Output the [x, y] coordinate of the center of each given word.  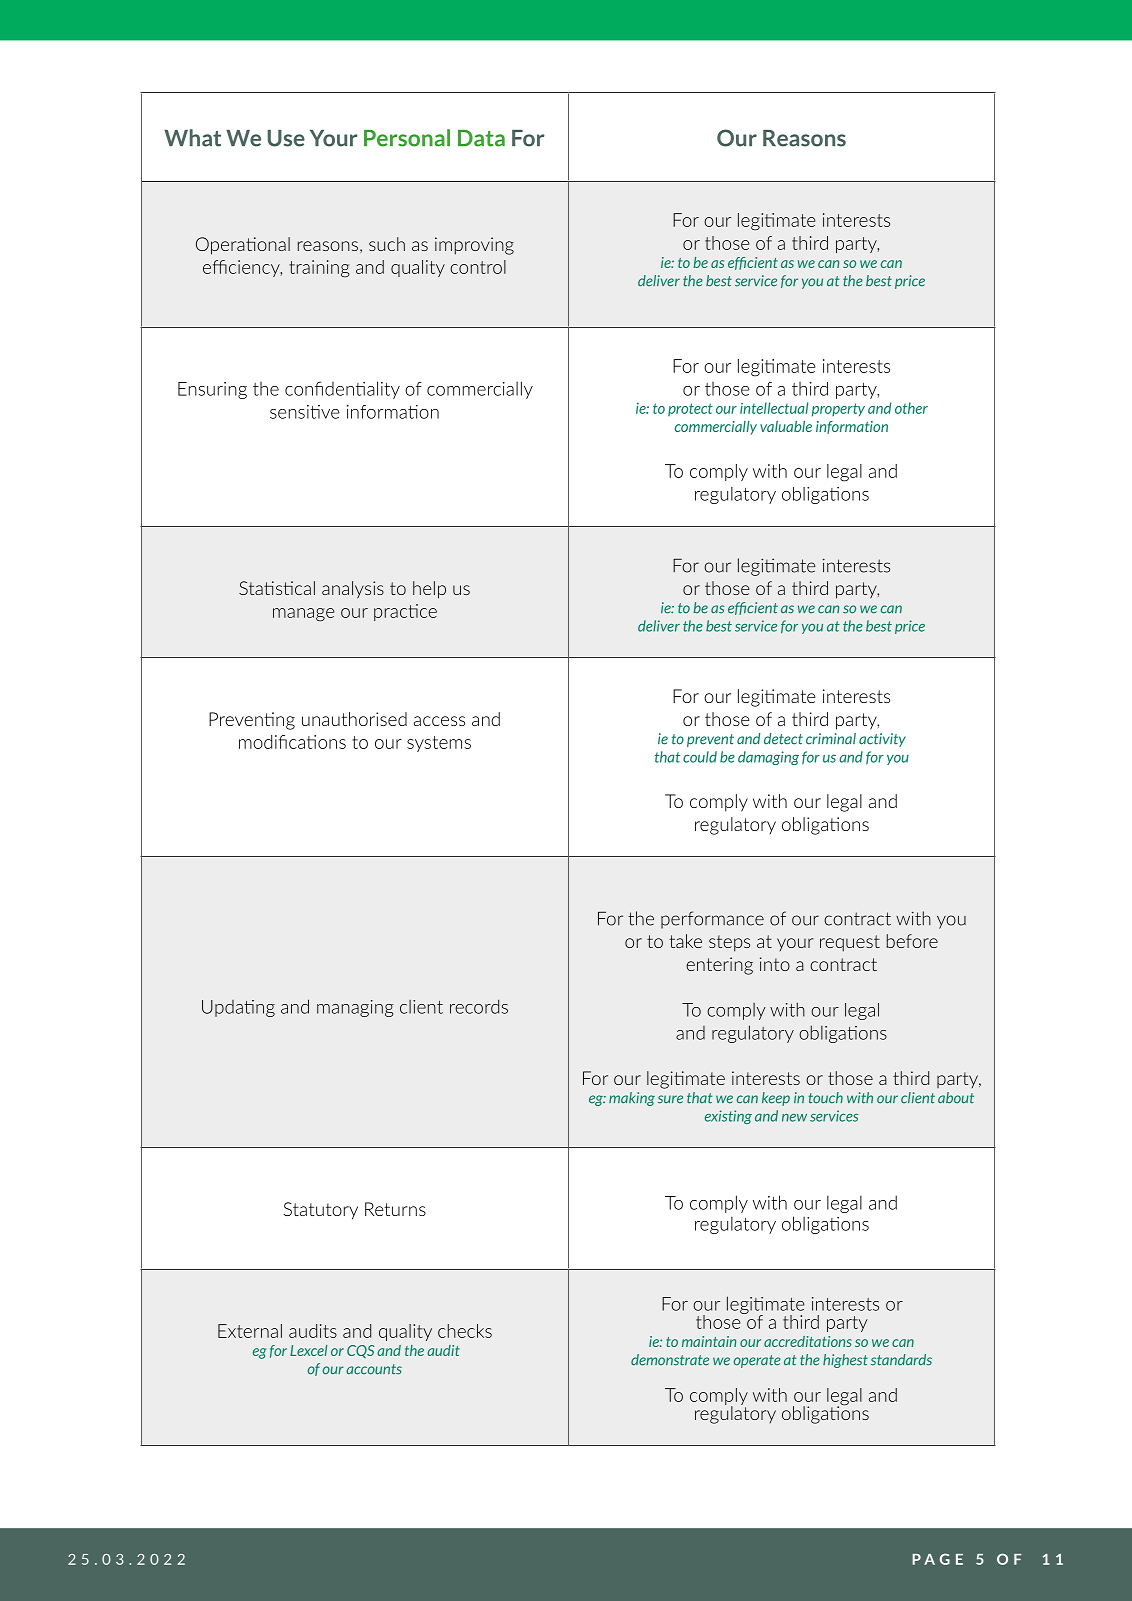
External [250, 1331]
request [850, 943]
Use [286, 138]
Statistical [277, 588]
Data [481, 138]
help [429, 590]
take [685, 941]
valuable [786, 426]
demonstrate [670, 1360]
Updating [238, 1008]
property [838, 410]
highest [845, 1361]
